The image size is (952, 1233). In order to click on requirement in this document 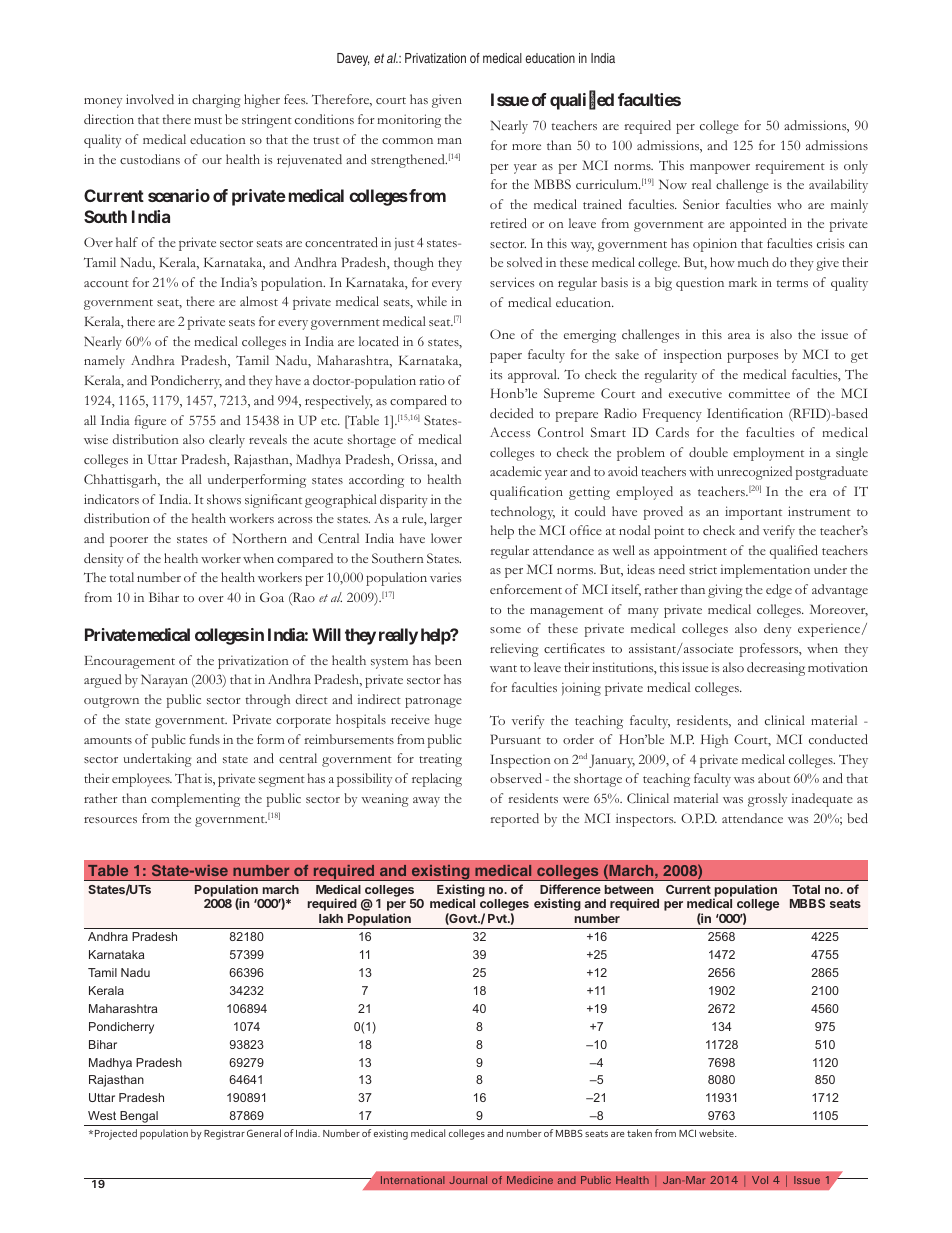, I will do `click(790, 167)`.
